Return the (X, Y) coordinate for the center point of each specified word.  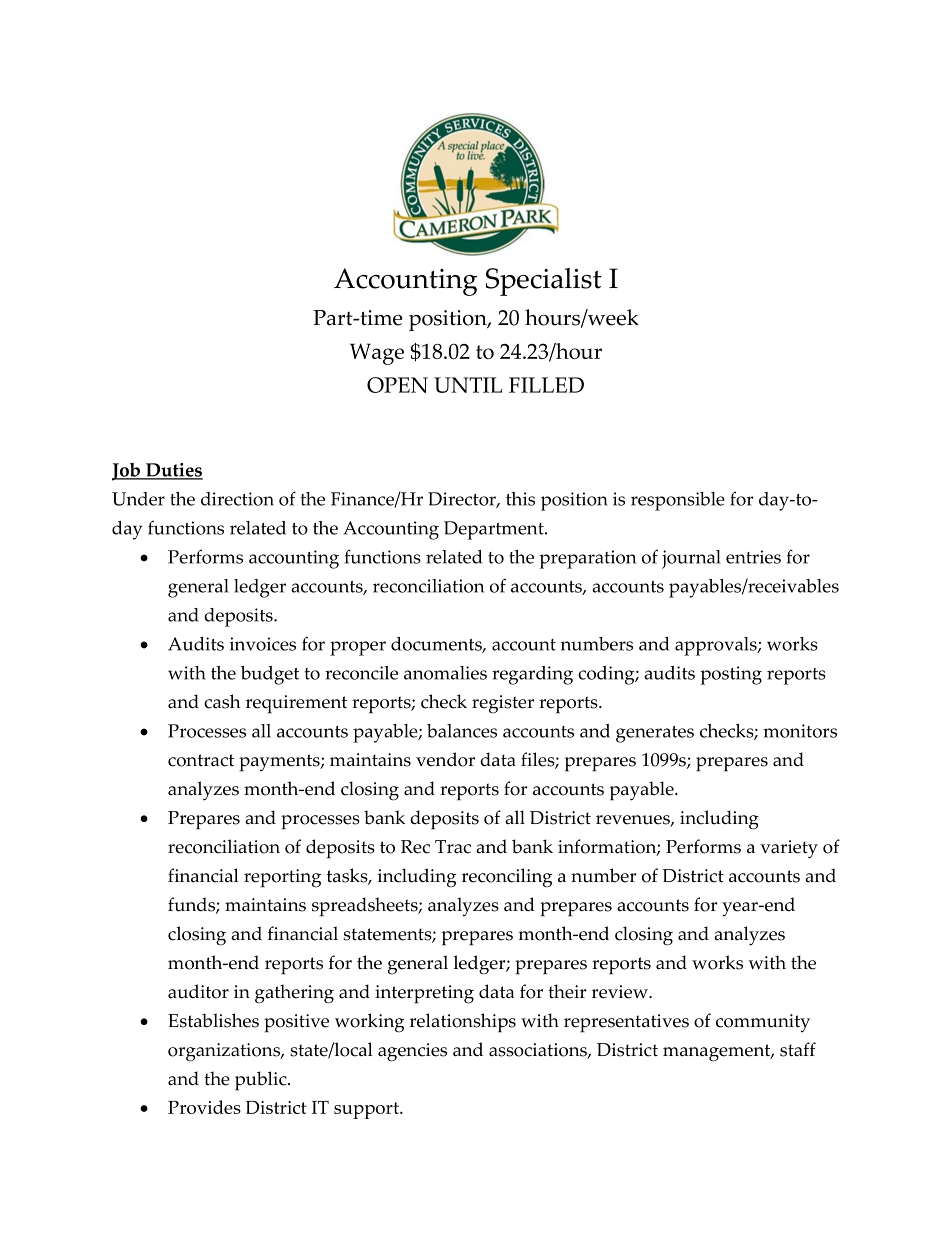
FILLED (546, 385)
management (718, 1053)
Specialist (544, 282)
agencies (412, 1052)
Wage (377, 354)
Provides (204, 1107)
